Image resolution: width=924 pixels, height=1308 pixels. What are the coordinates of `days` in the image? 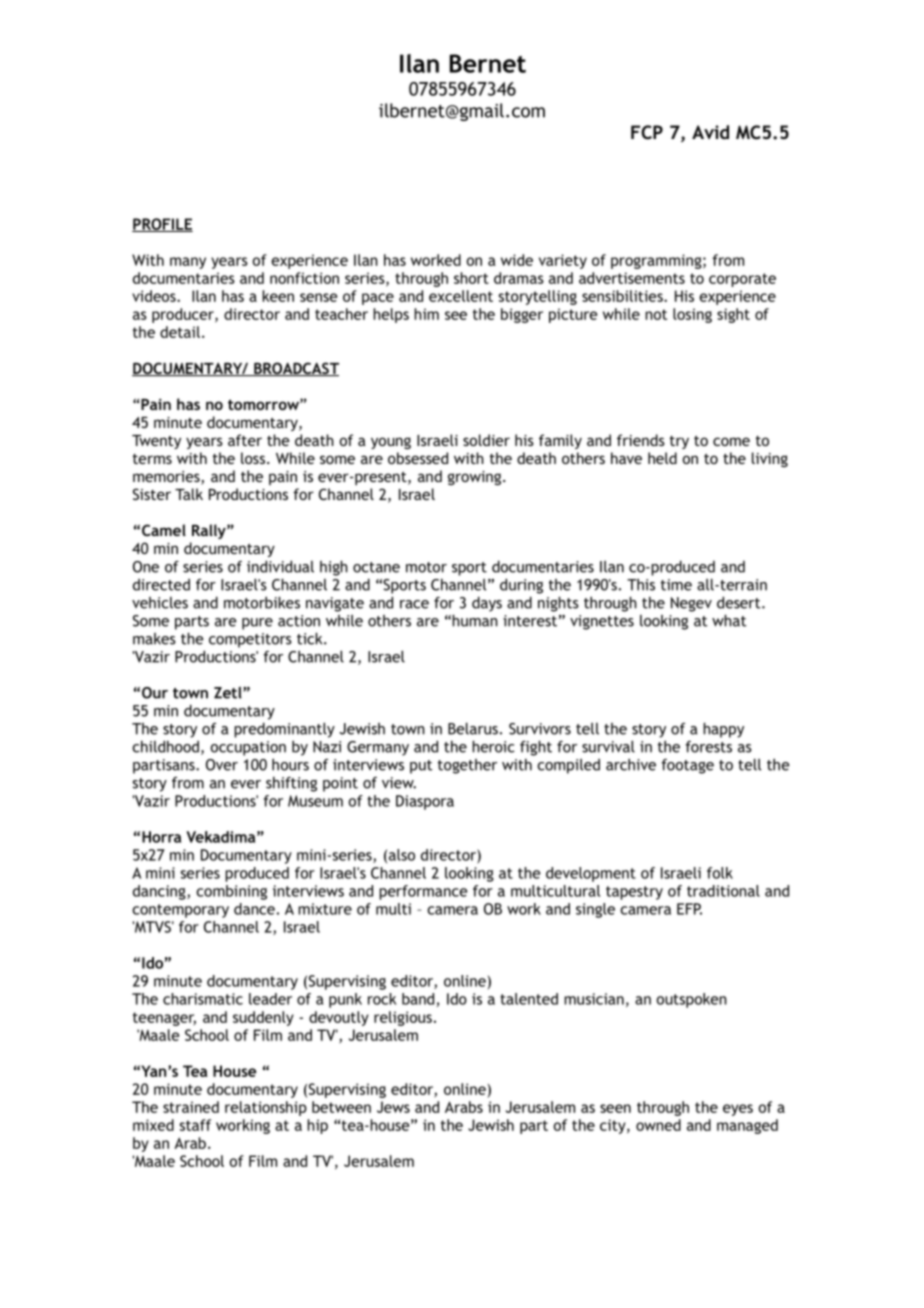 It's located at (487, 604).
